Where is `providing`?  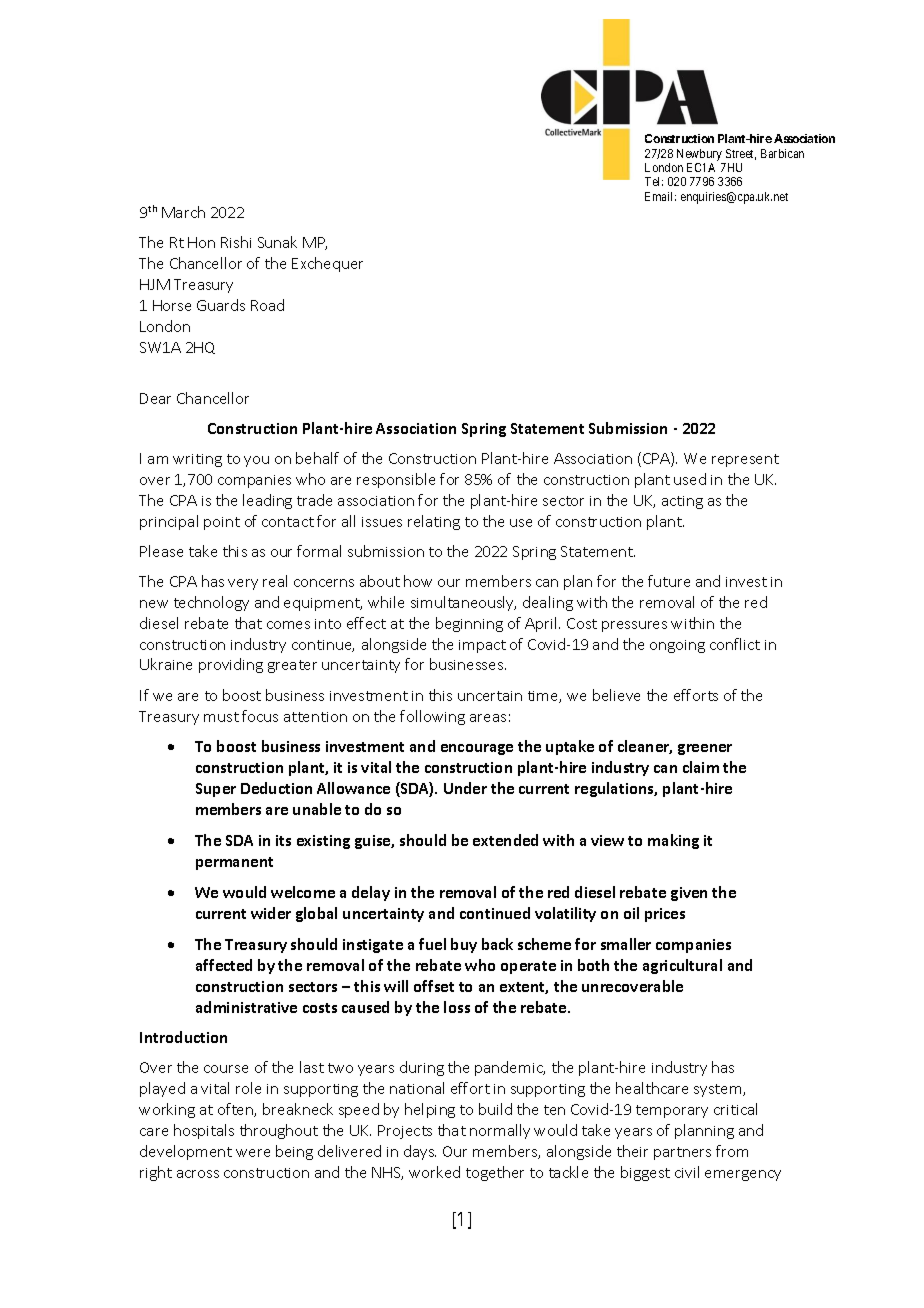
providing is located at coordinates (231, 665).
